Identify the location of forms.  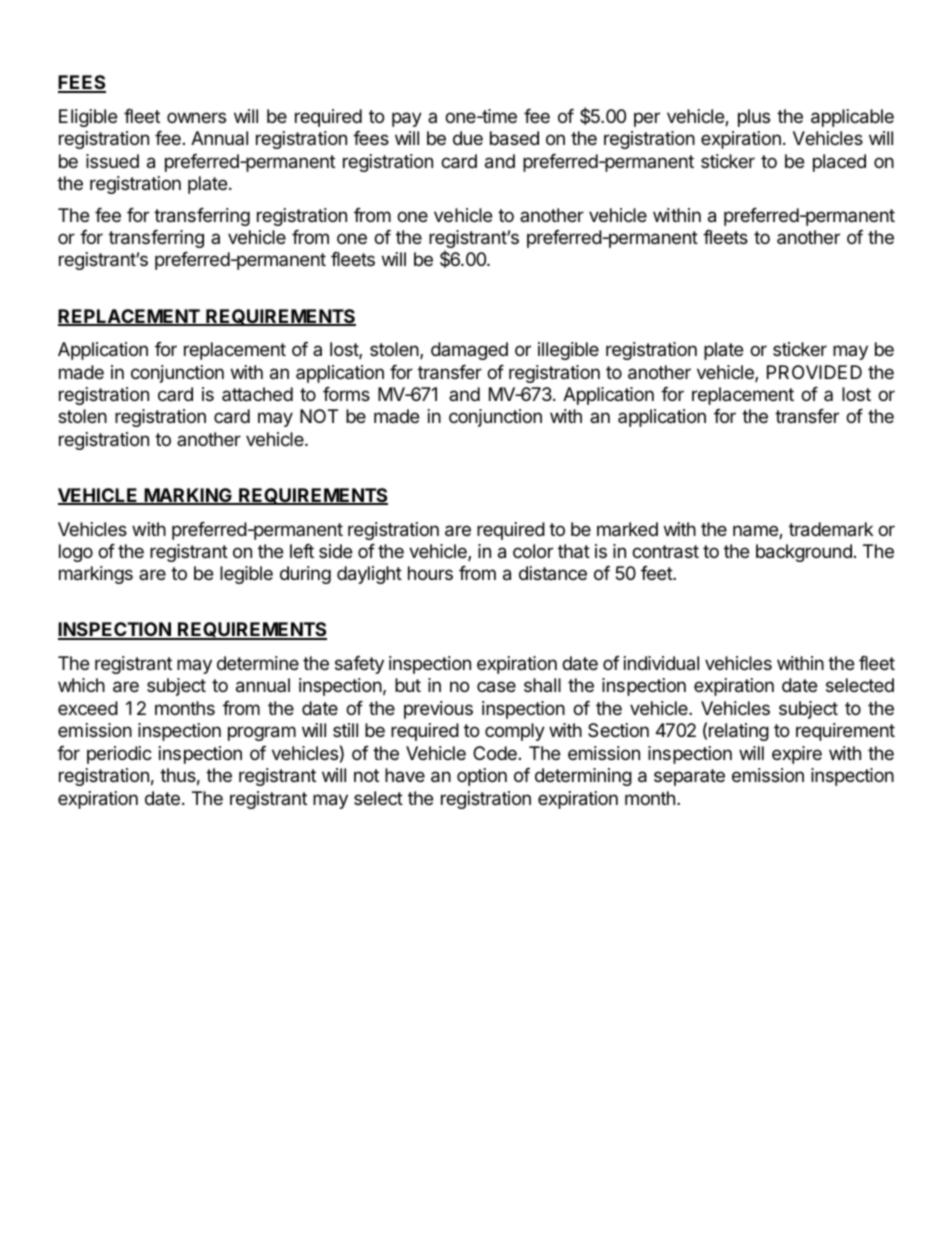
(346, 394).
